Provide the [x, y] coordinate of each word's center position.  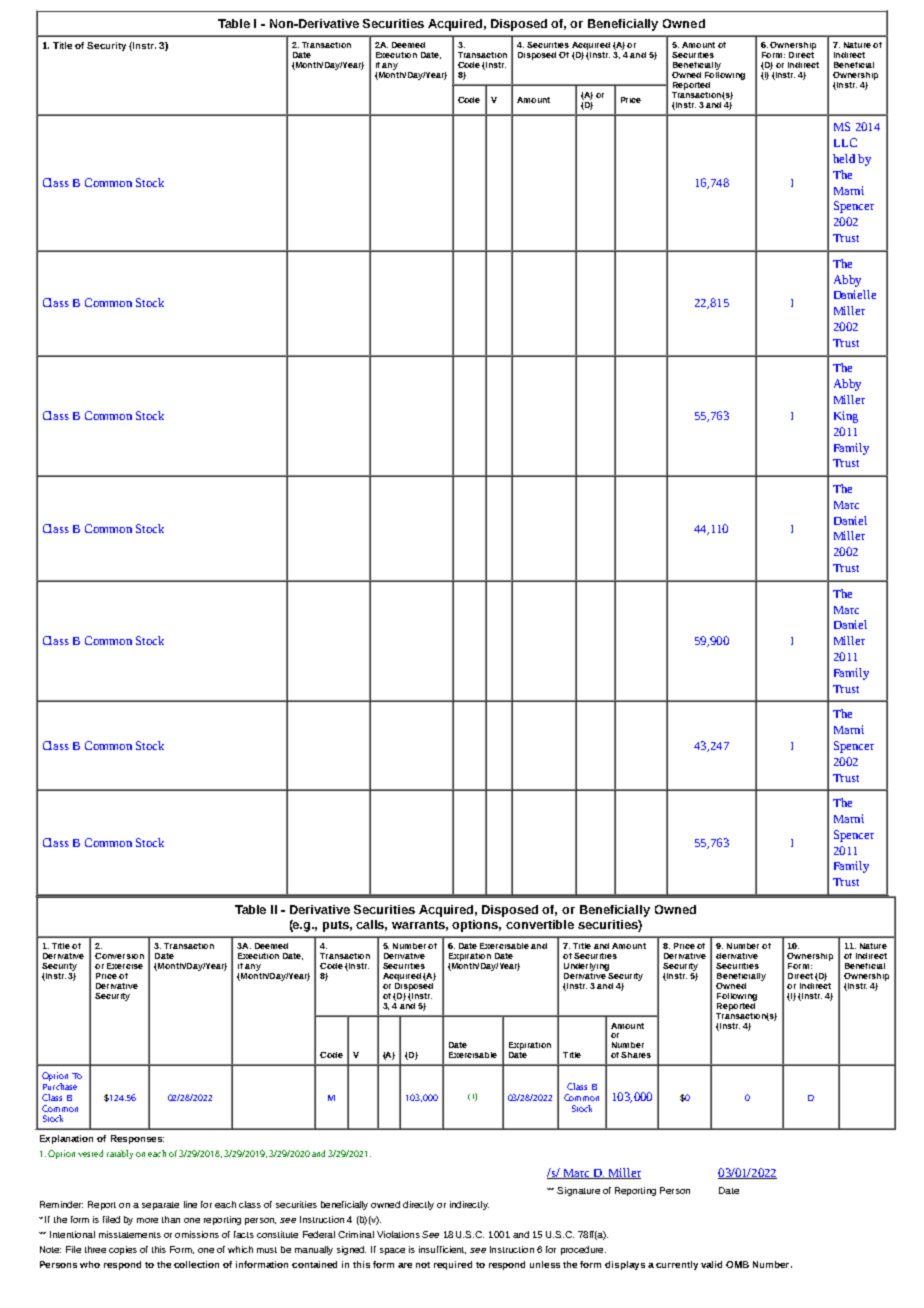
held [844, 158]
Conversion [119, 956]
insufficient [442, 1250]
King [846, 417]
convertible [540, 924]
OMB [737, 1264]
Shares [636, 1055]
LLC [845, 142]
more [147, 1220]
